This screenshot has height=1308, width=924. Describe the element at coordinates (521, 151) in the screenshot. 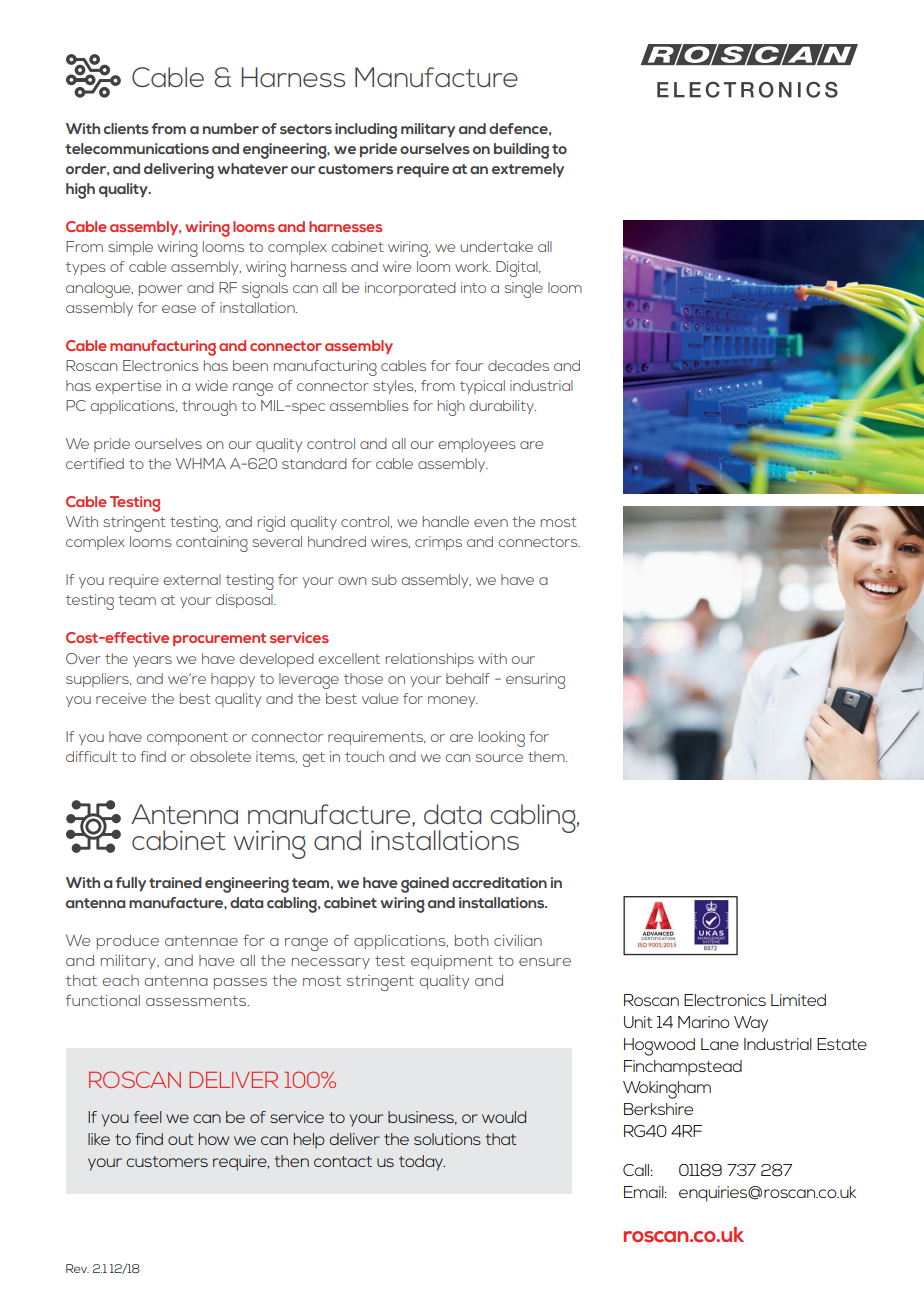

I see `building` at that location.
